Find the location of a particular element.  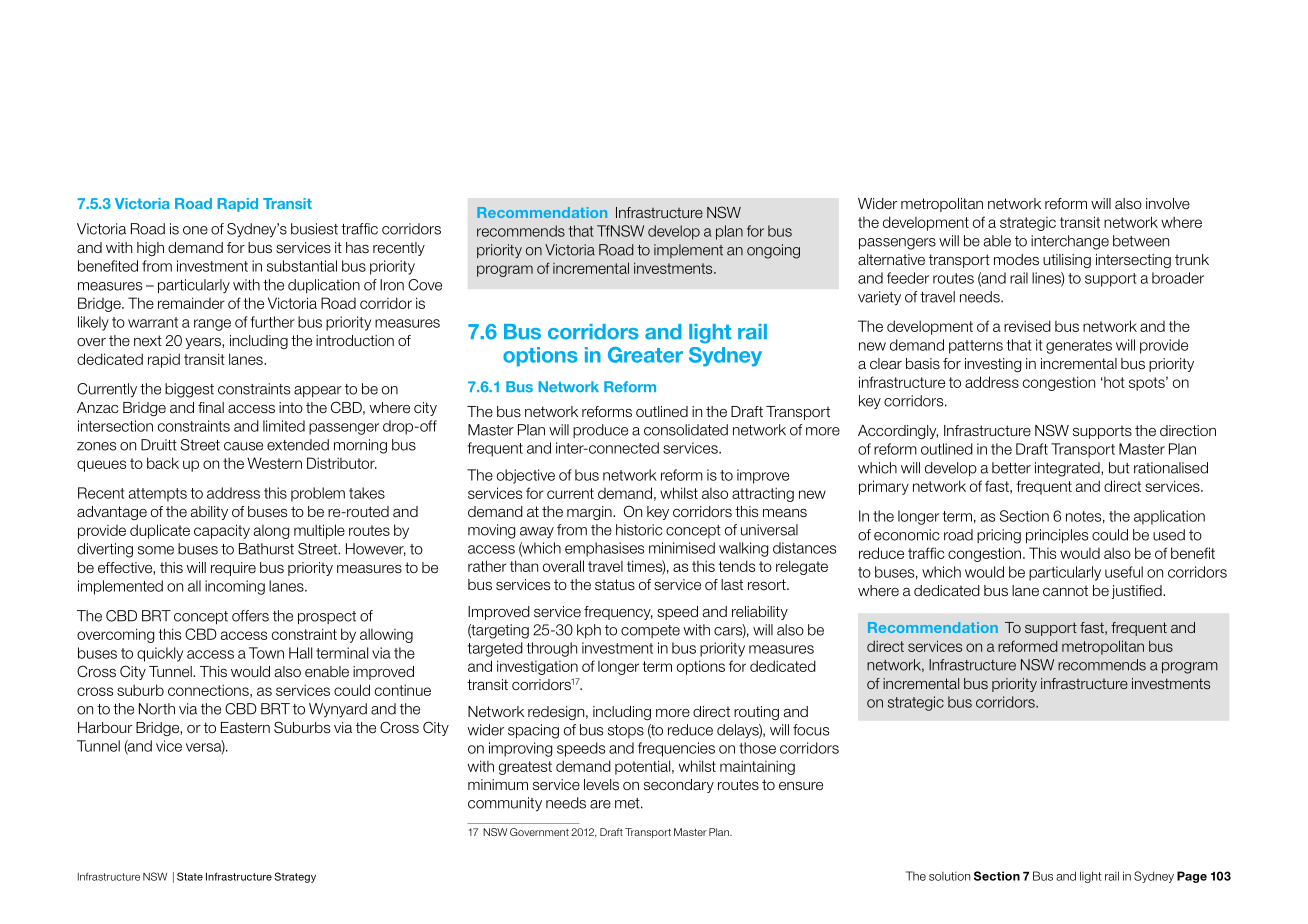

busiest is located at coordinates (314, 229).
